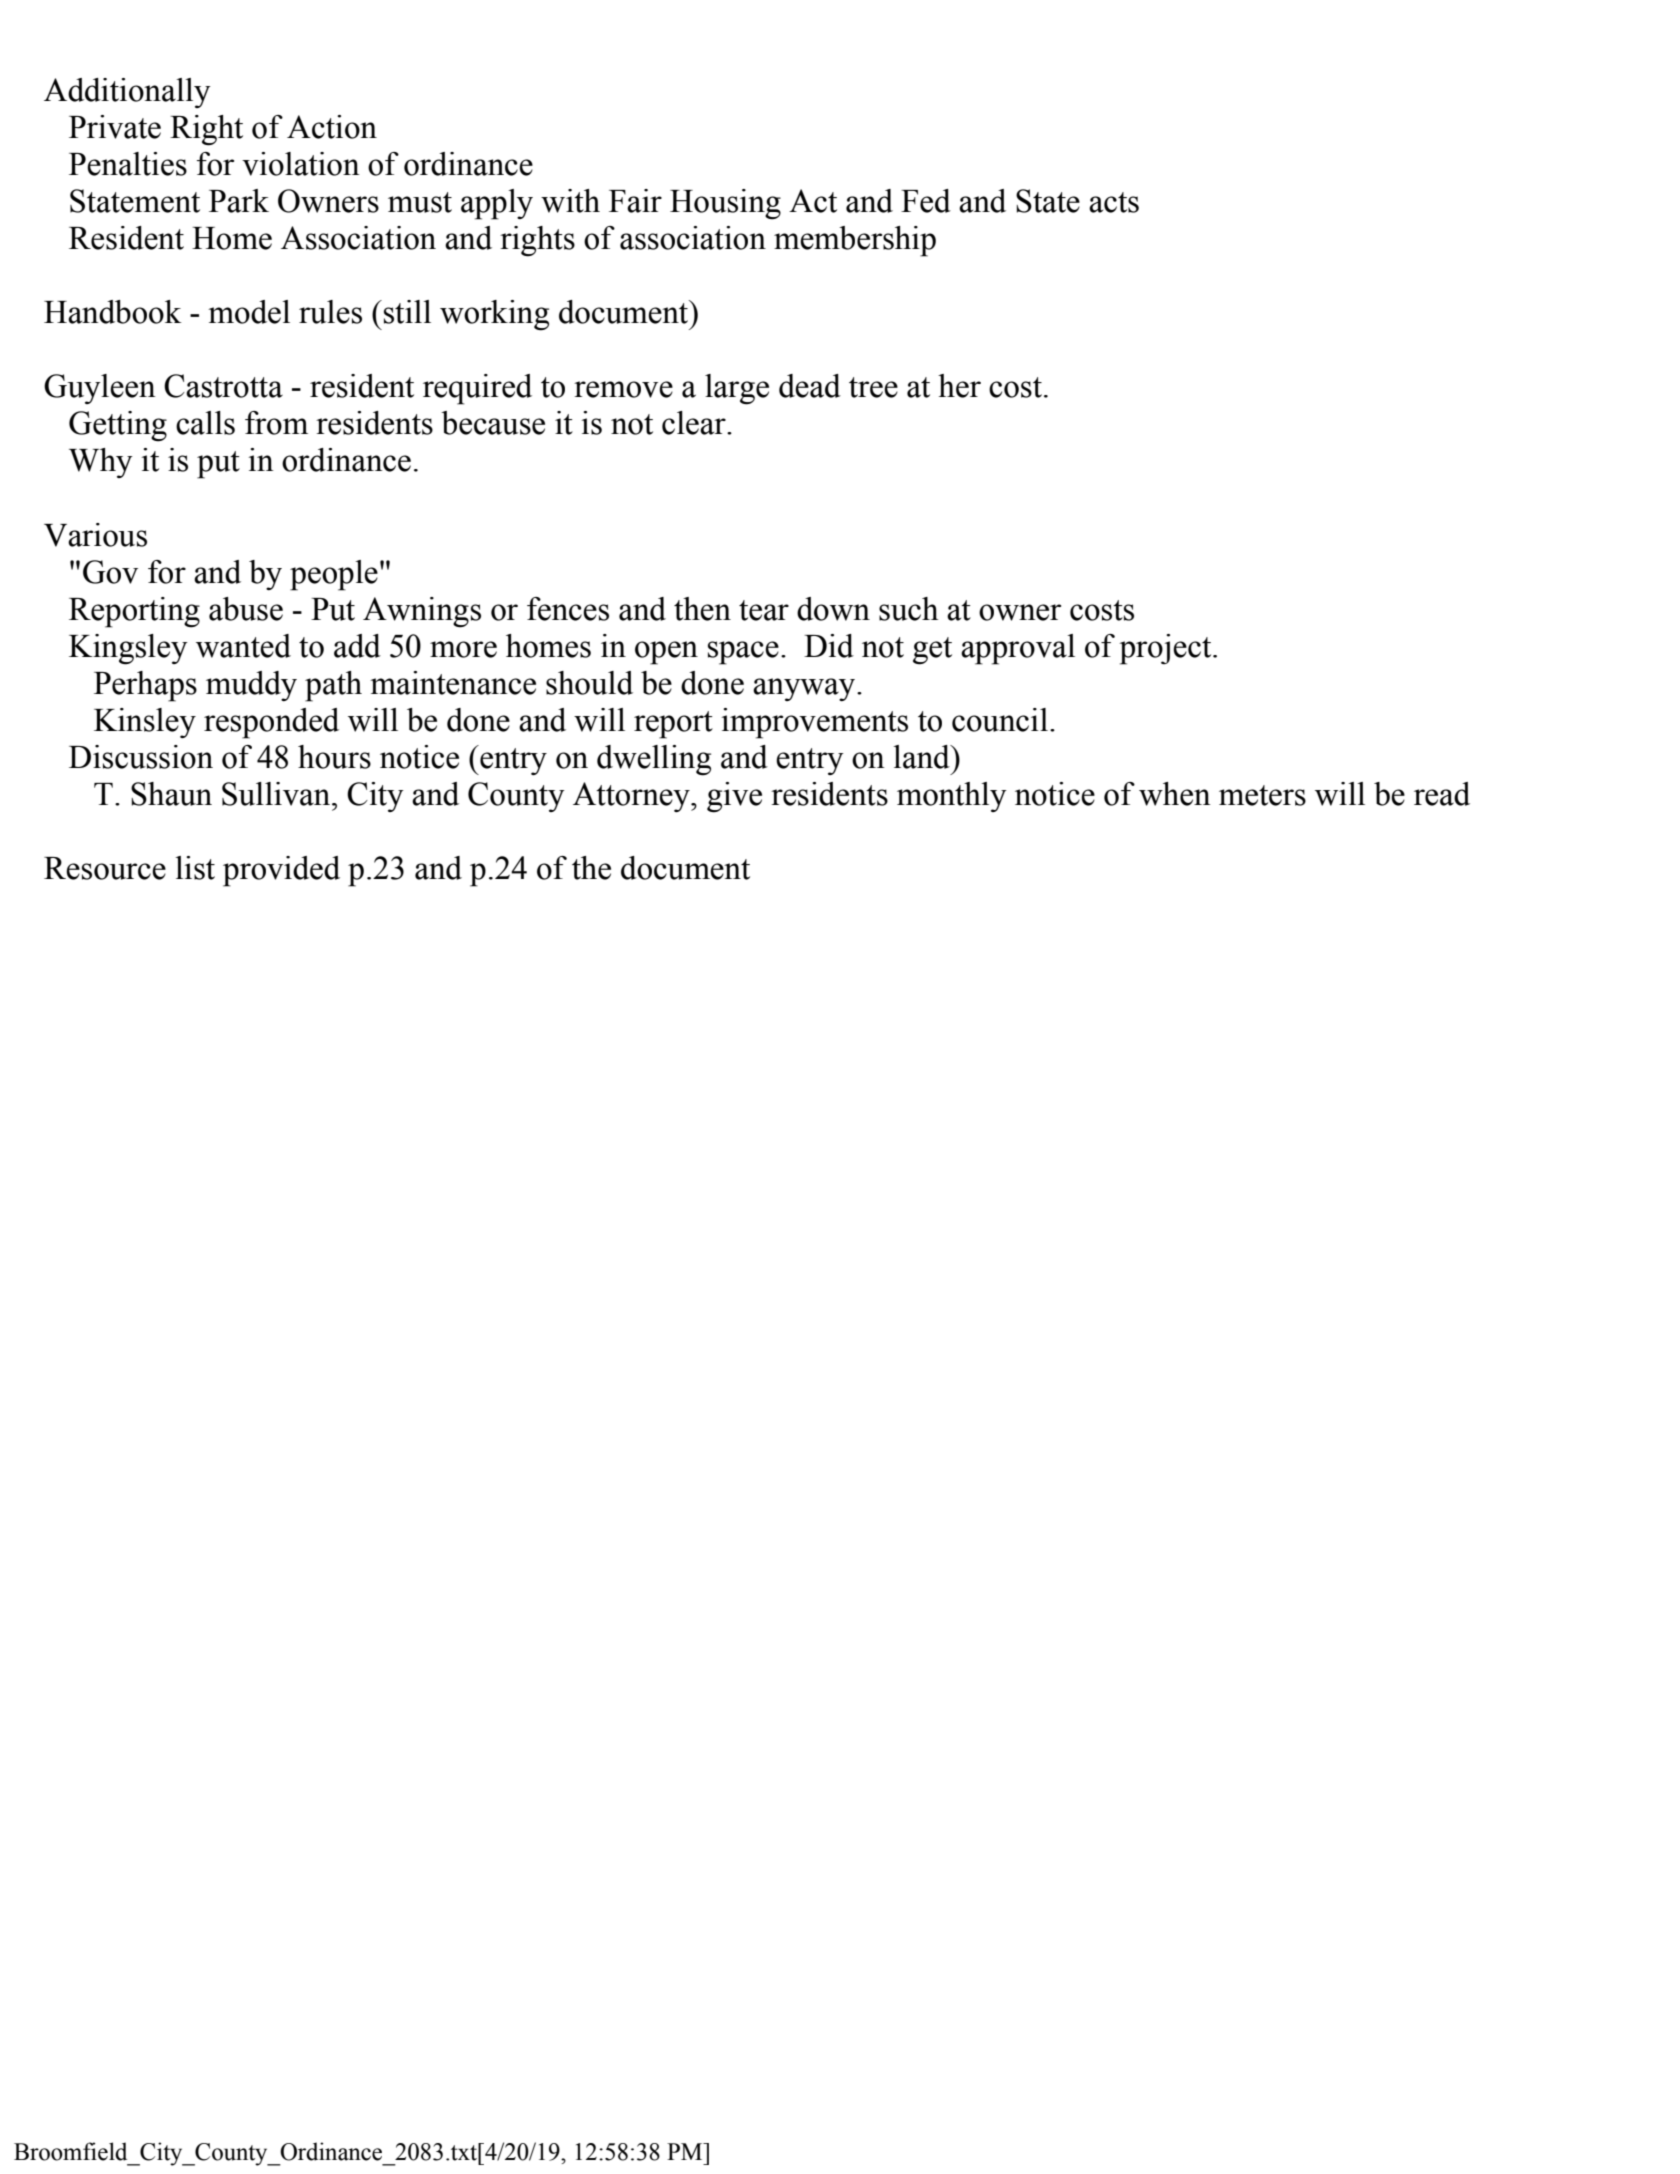 The height and width of the image is (2174, 1680). What do you see at coordinates (725, 204) in the image?
I see `Housing` at bounding box center [725, 204].
